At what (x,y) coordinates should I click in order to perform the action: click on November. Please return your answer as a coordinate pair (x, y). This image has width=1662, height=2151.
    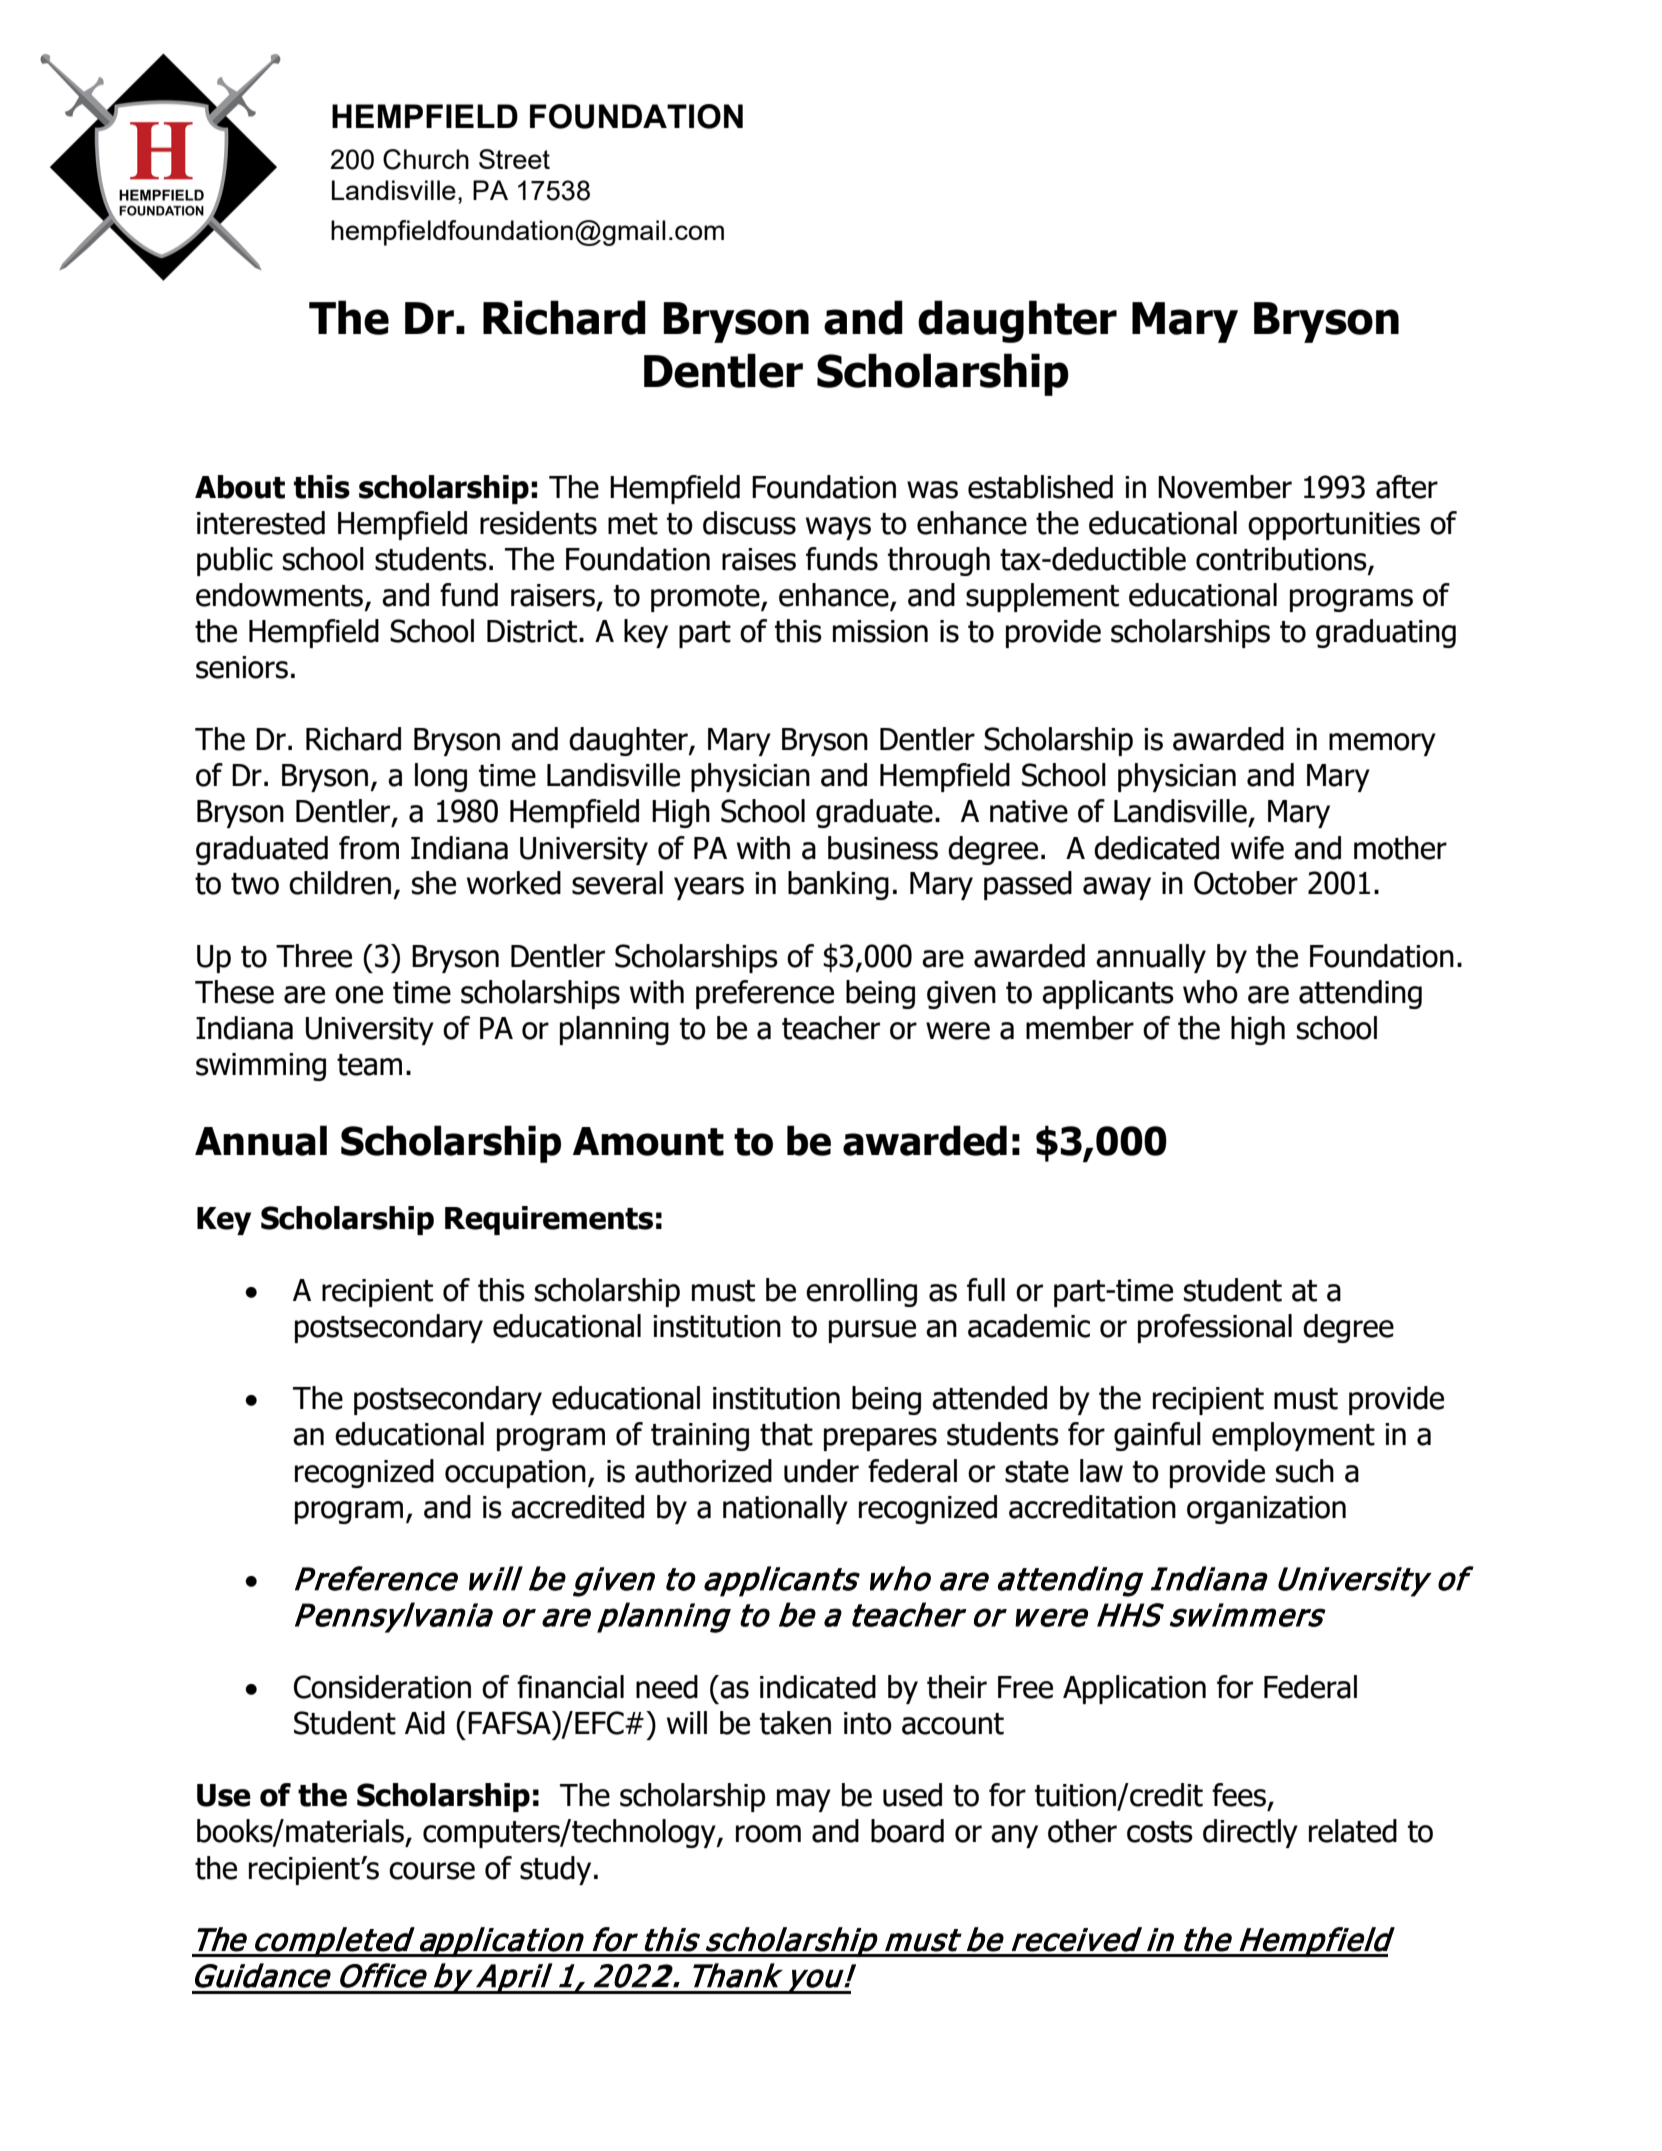
    Looking at the image, I should click on (1225, 487).
